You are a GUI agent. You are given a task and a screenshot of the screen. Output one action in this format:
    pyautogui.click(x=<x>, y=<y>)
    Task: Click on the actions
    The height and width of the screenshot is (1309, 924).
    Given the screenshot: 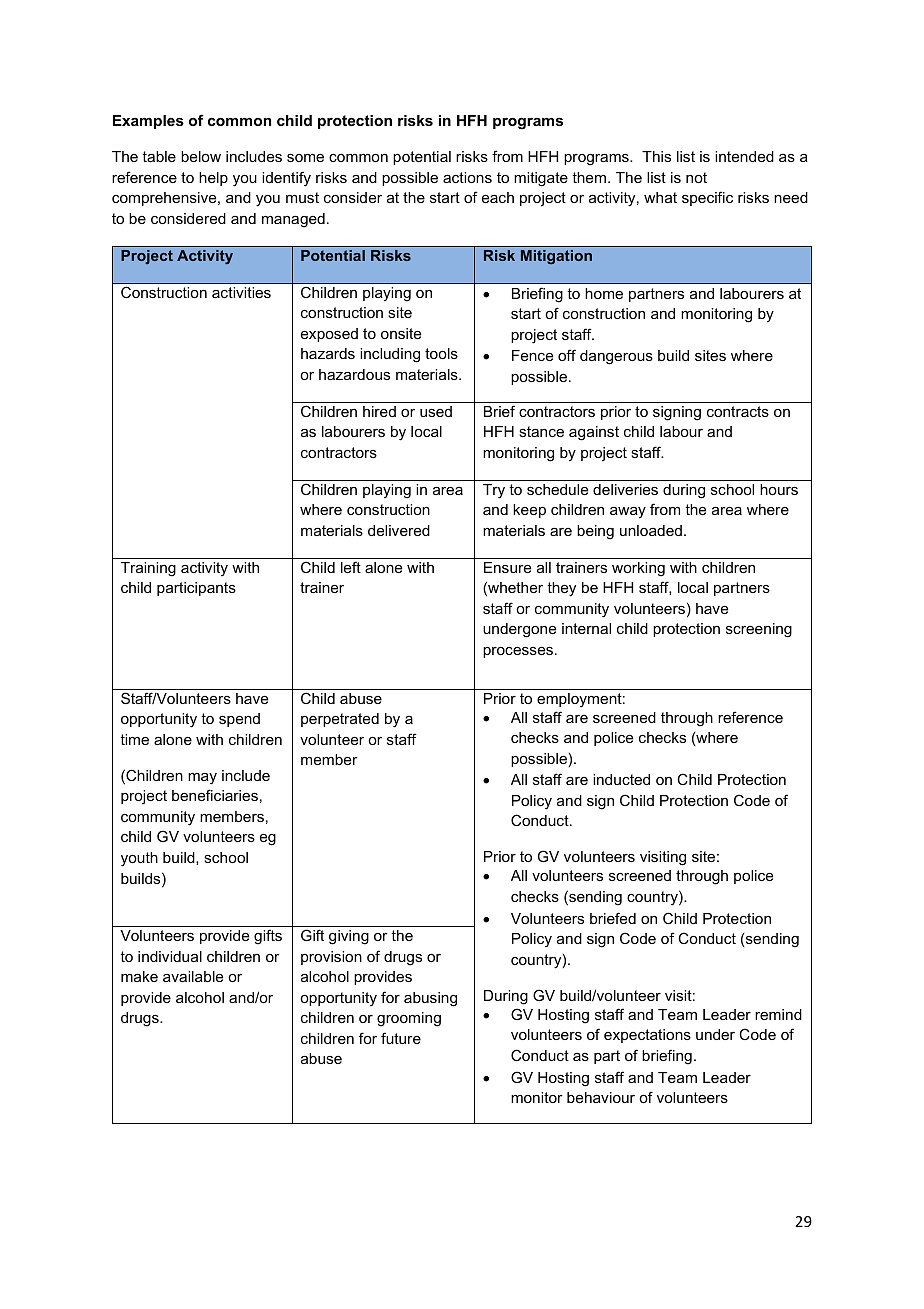 What is the action you would take?
    pyautogui.click(x=467, y=177)
